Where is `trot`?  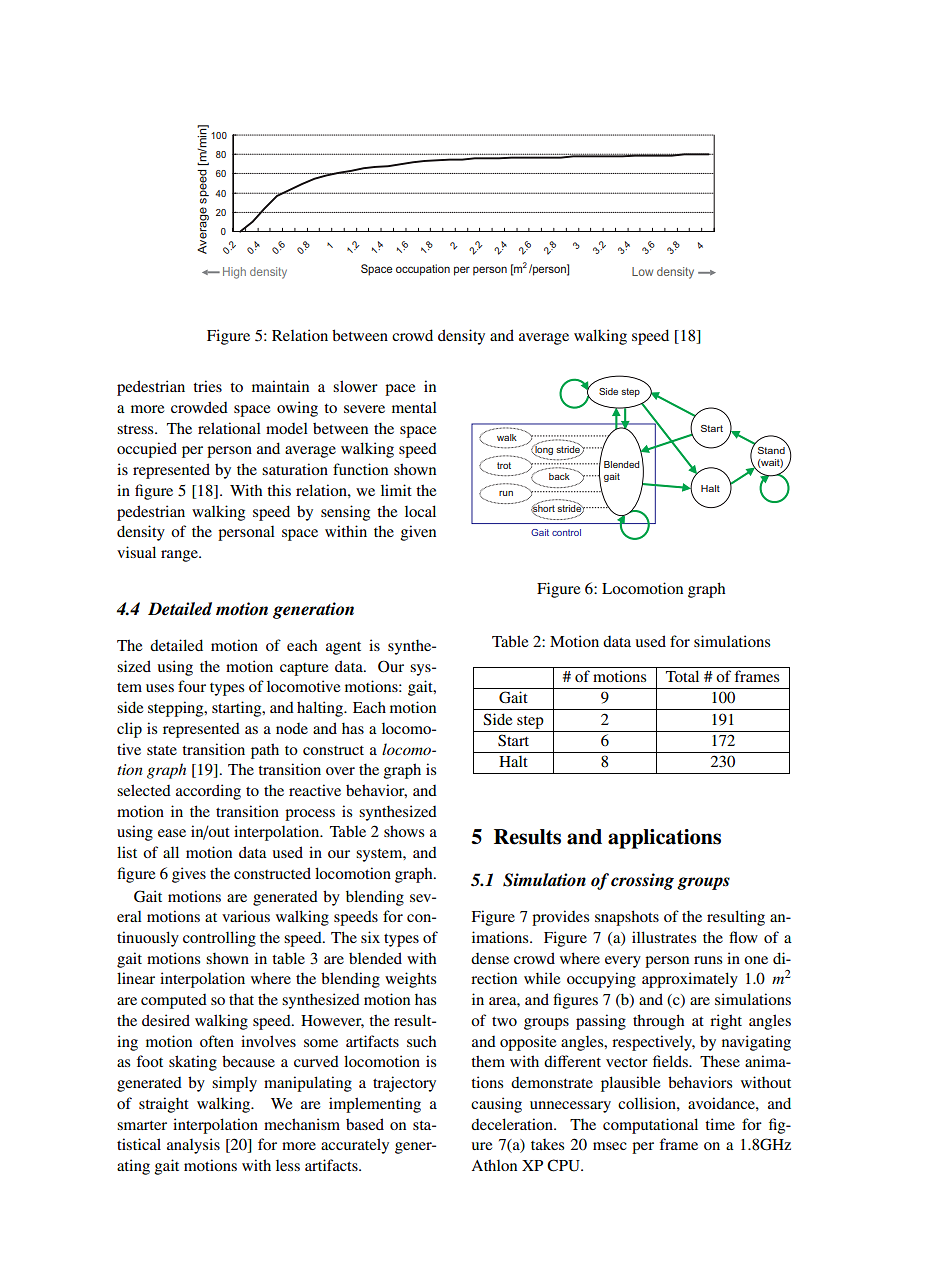
trot is located at coordinates (504, 465).
